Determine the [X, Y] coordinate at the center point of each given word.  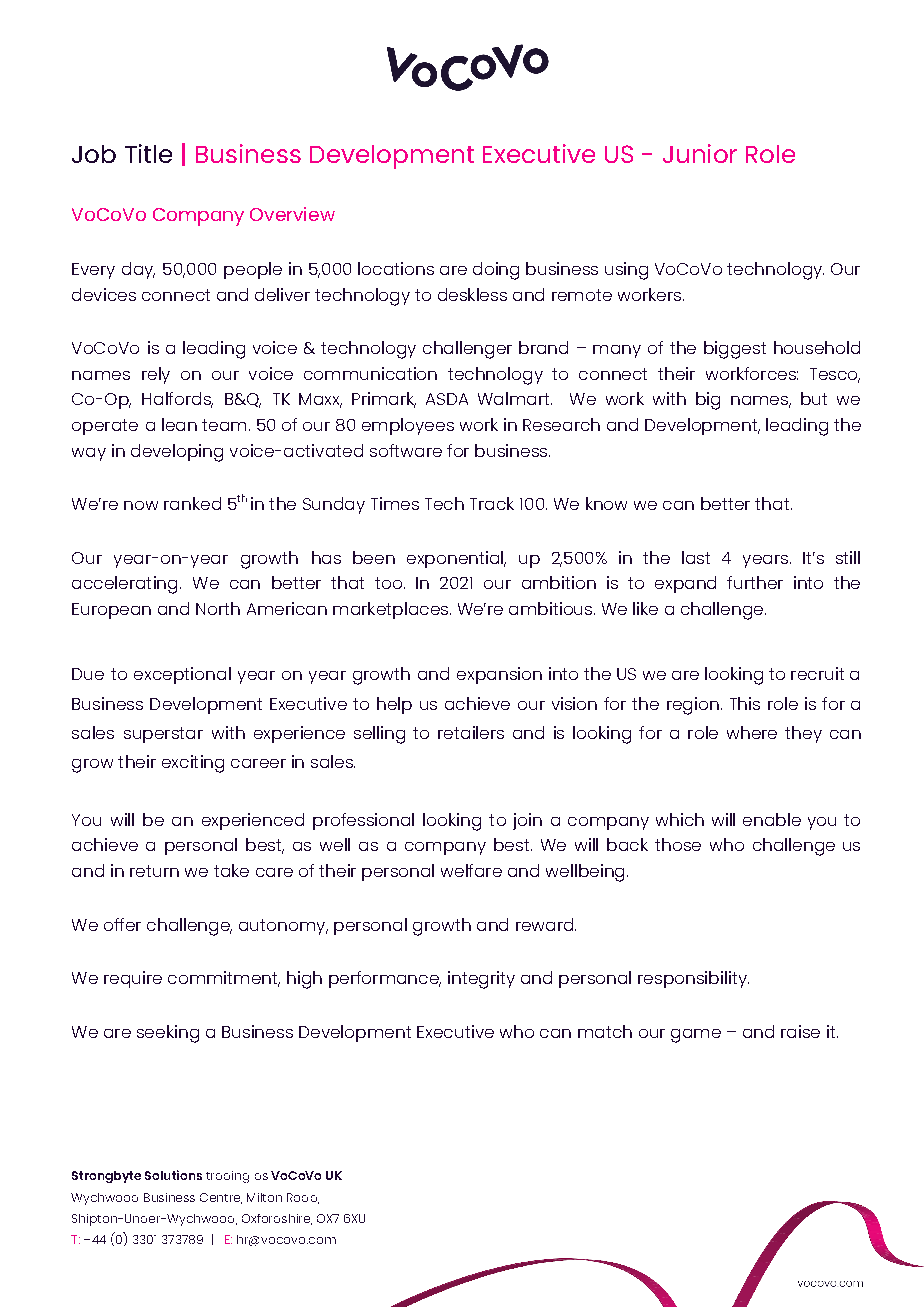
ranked [192, 503]
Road [303, 1198]
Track [492, 503]
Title [148, 153]
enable [772, 819]
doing [496, 271]
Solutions [173, 1175]
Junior [700, 153]
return [154, 871]
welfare [471, 870]
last [696, 557]
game [696, 1036]
